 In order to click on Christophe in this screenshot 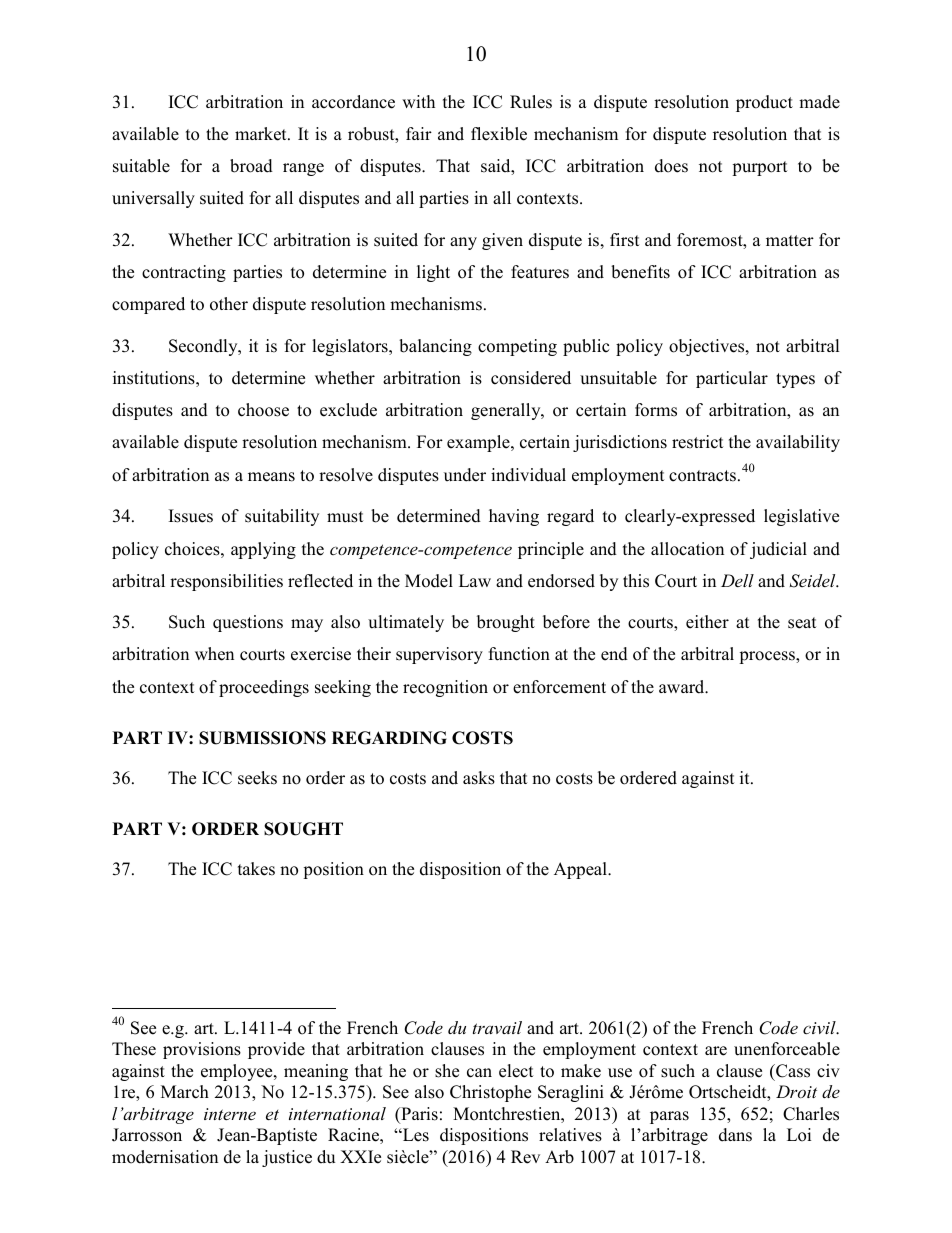, I will do `click(490, 1093)`.
